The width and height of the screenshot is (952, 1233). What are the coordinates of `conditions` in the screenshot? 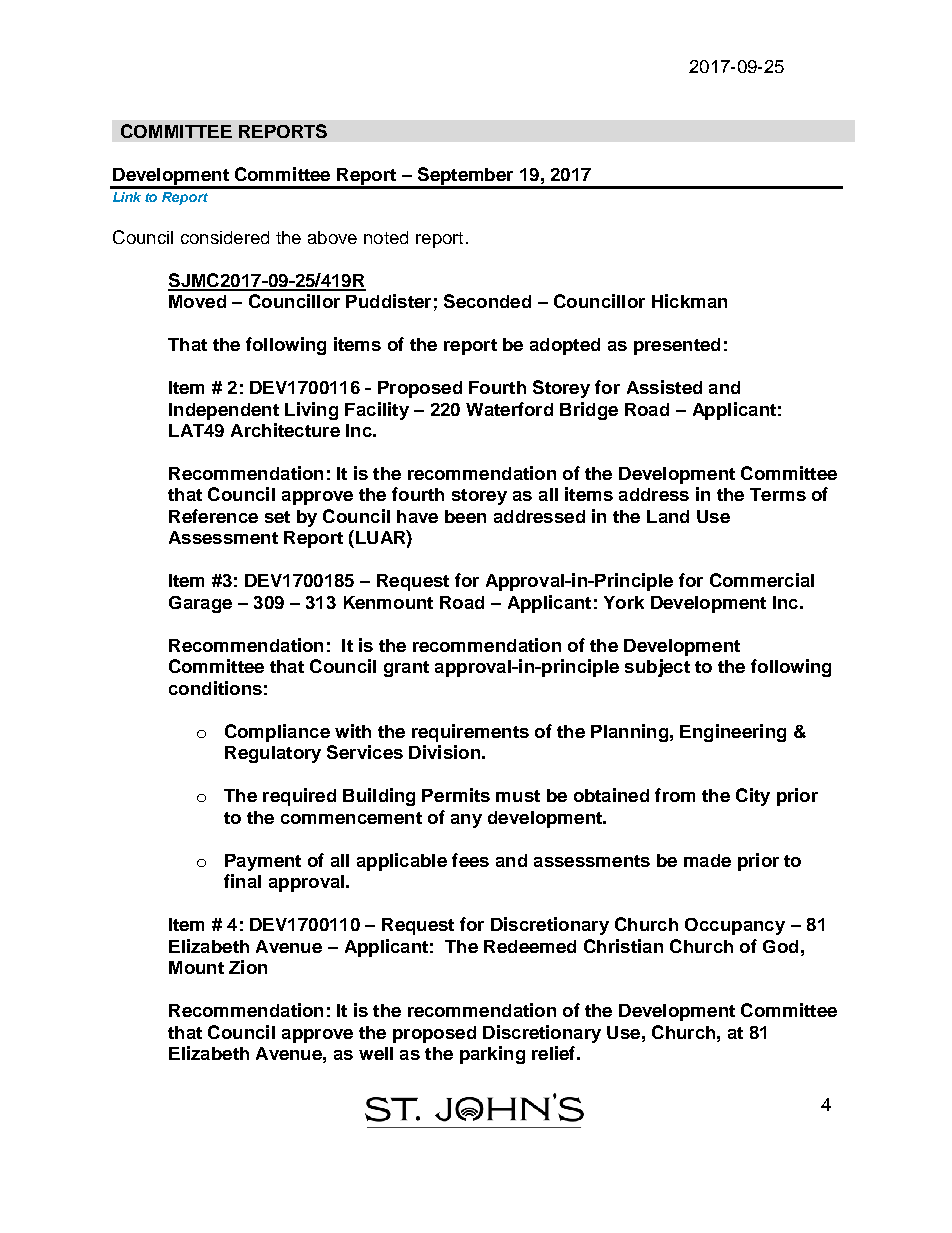 It's located at (215, 688).
